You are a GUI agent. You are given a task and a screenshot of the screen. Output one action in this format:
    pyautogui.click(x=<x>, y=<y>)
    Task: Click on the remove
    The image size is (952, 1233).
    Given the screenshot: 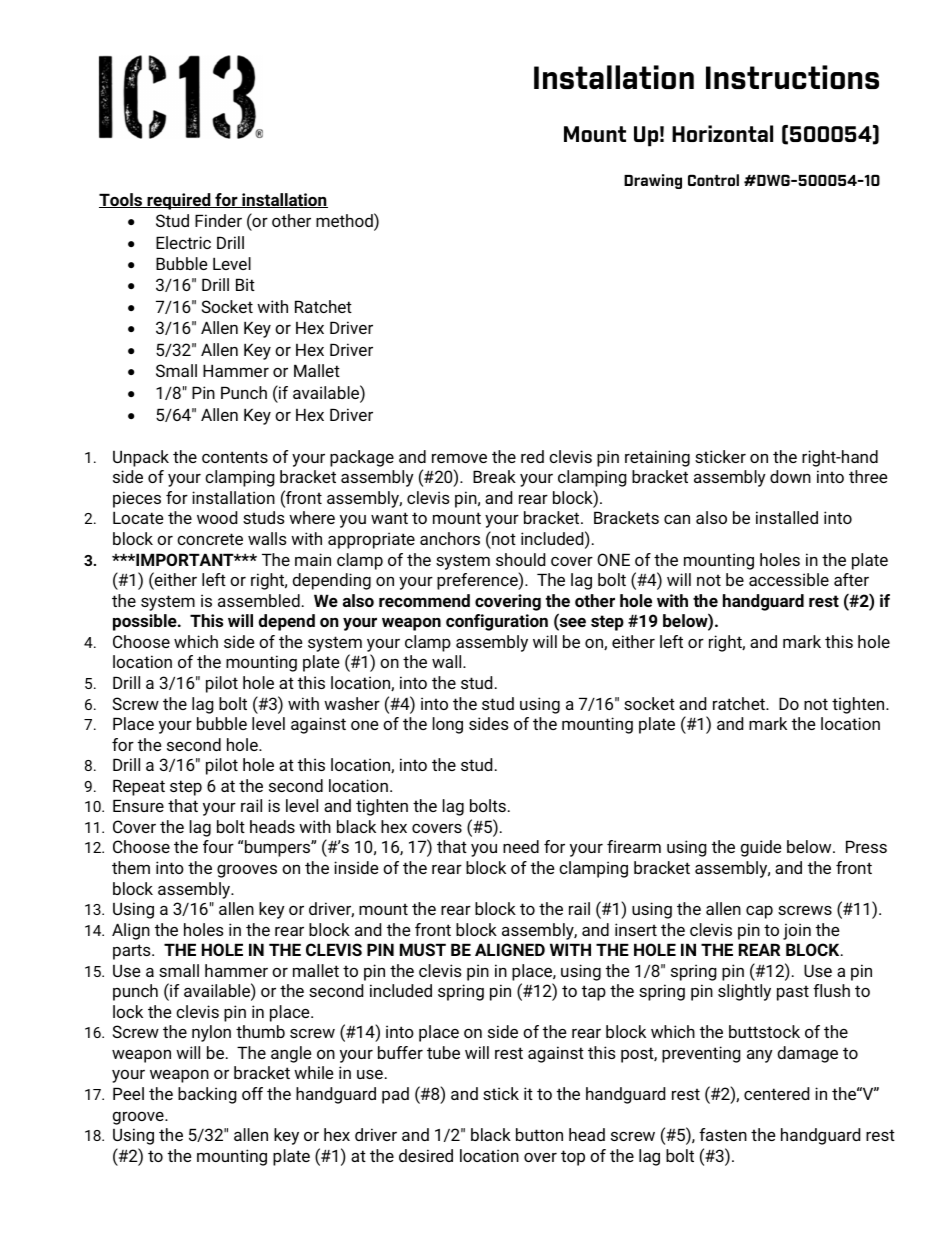 What is the action you would take?
    pyautogui.click(x=459, y=458)
